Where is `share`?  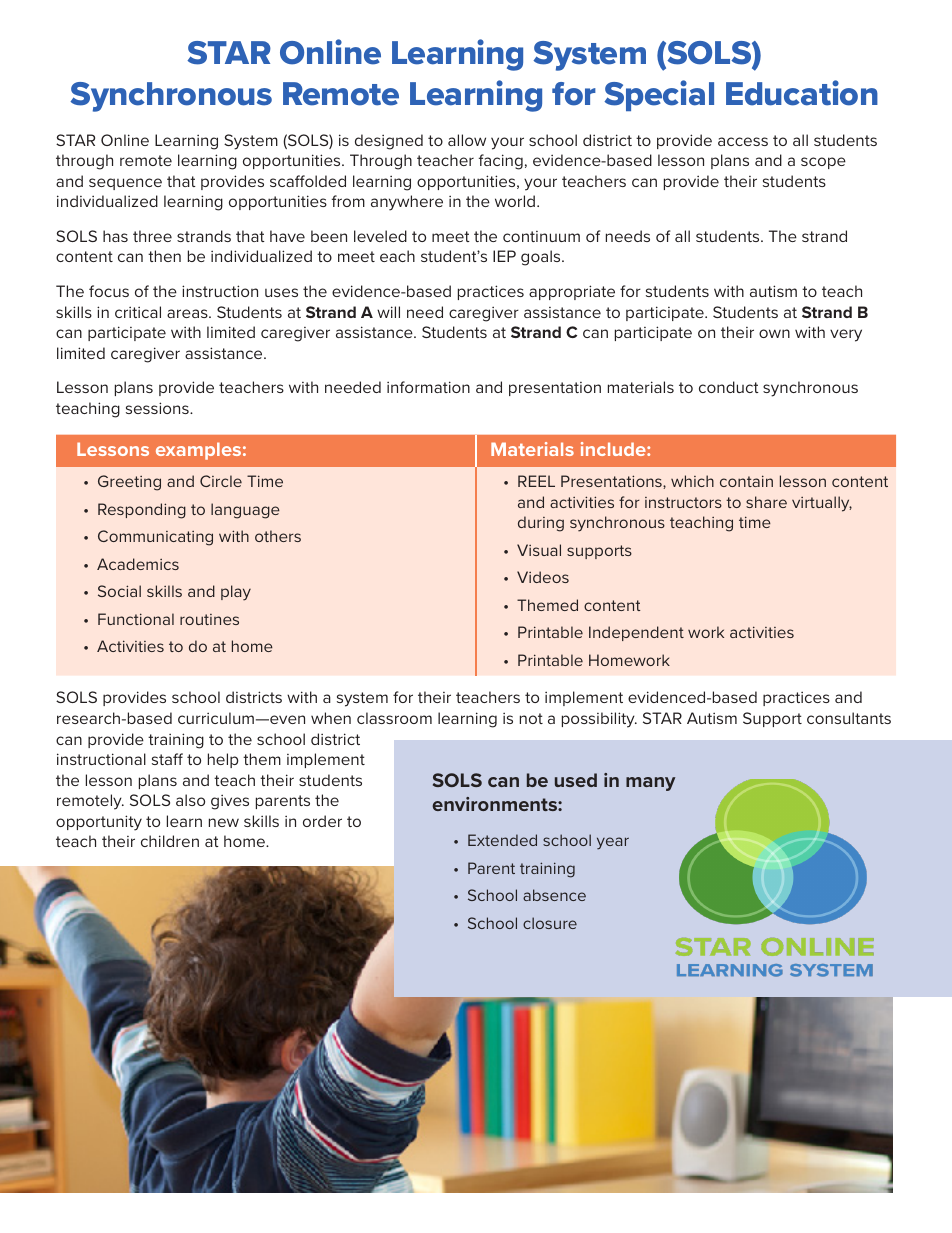 share is located at coordinates (766, 502).
